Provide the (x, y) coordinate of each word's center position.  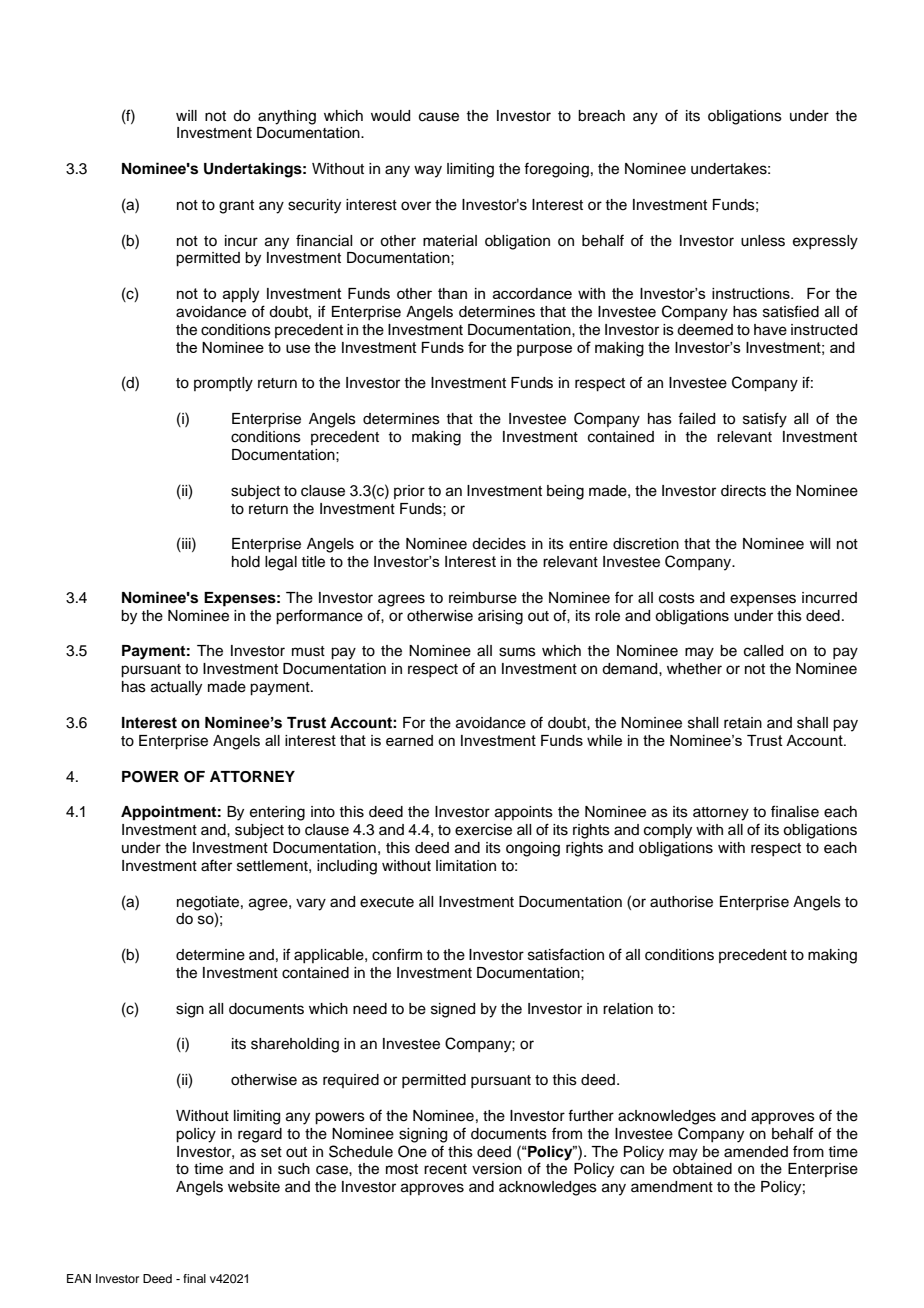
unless (763, 241)
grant (236, 207)
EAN (79, 1278)
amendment (672, 1187)
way (428, 171)
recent (445, 1169)
